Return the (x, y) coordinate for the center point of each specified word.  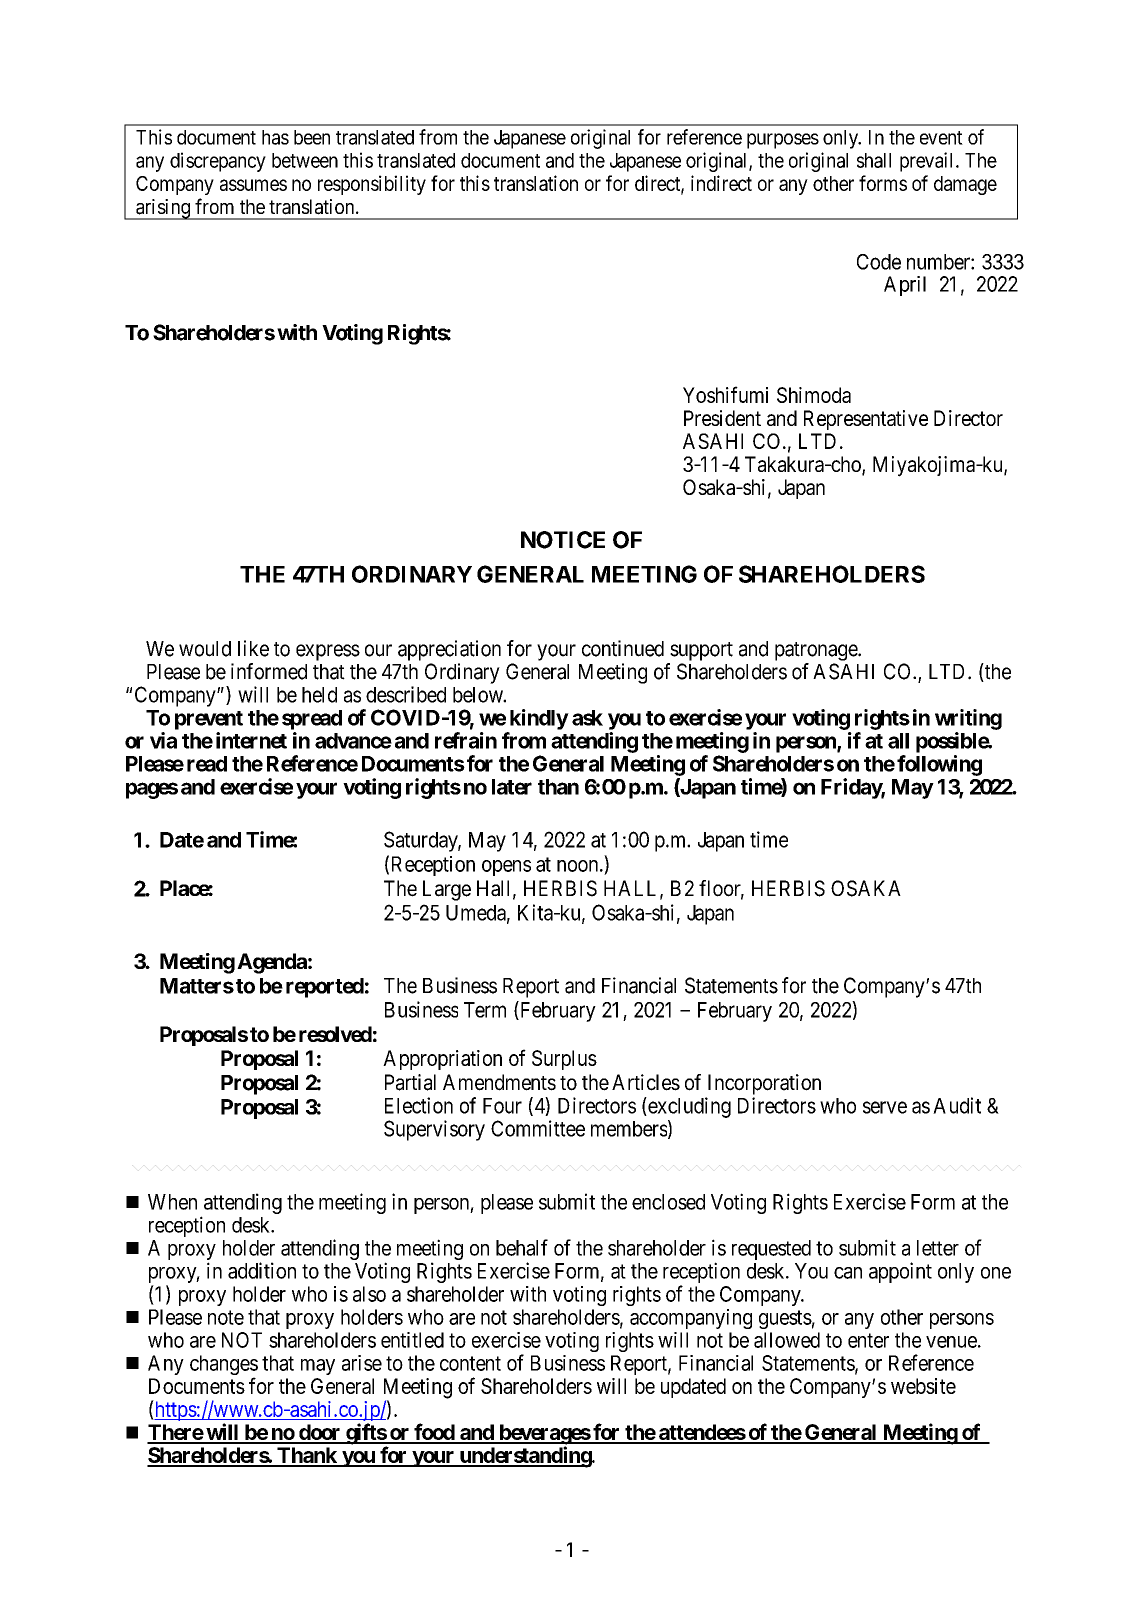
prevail (928, 162)
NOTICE (563, 540)
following (939, 765)
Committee (538, 1128)
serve (885, 1107)
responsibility (372, 185)
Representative (866, 420)
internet (251, 740)
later (512, 787)
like (253, 648)
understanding (525, 1457)
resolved (335, 1034)
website (923, 1386)
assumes (253, 185)
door (320, 1433)
